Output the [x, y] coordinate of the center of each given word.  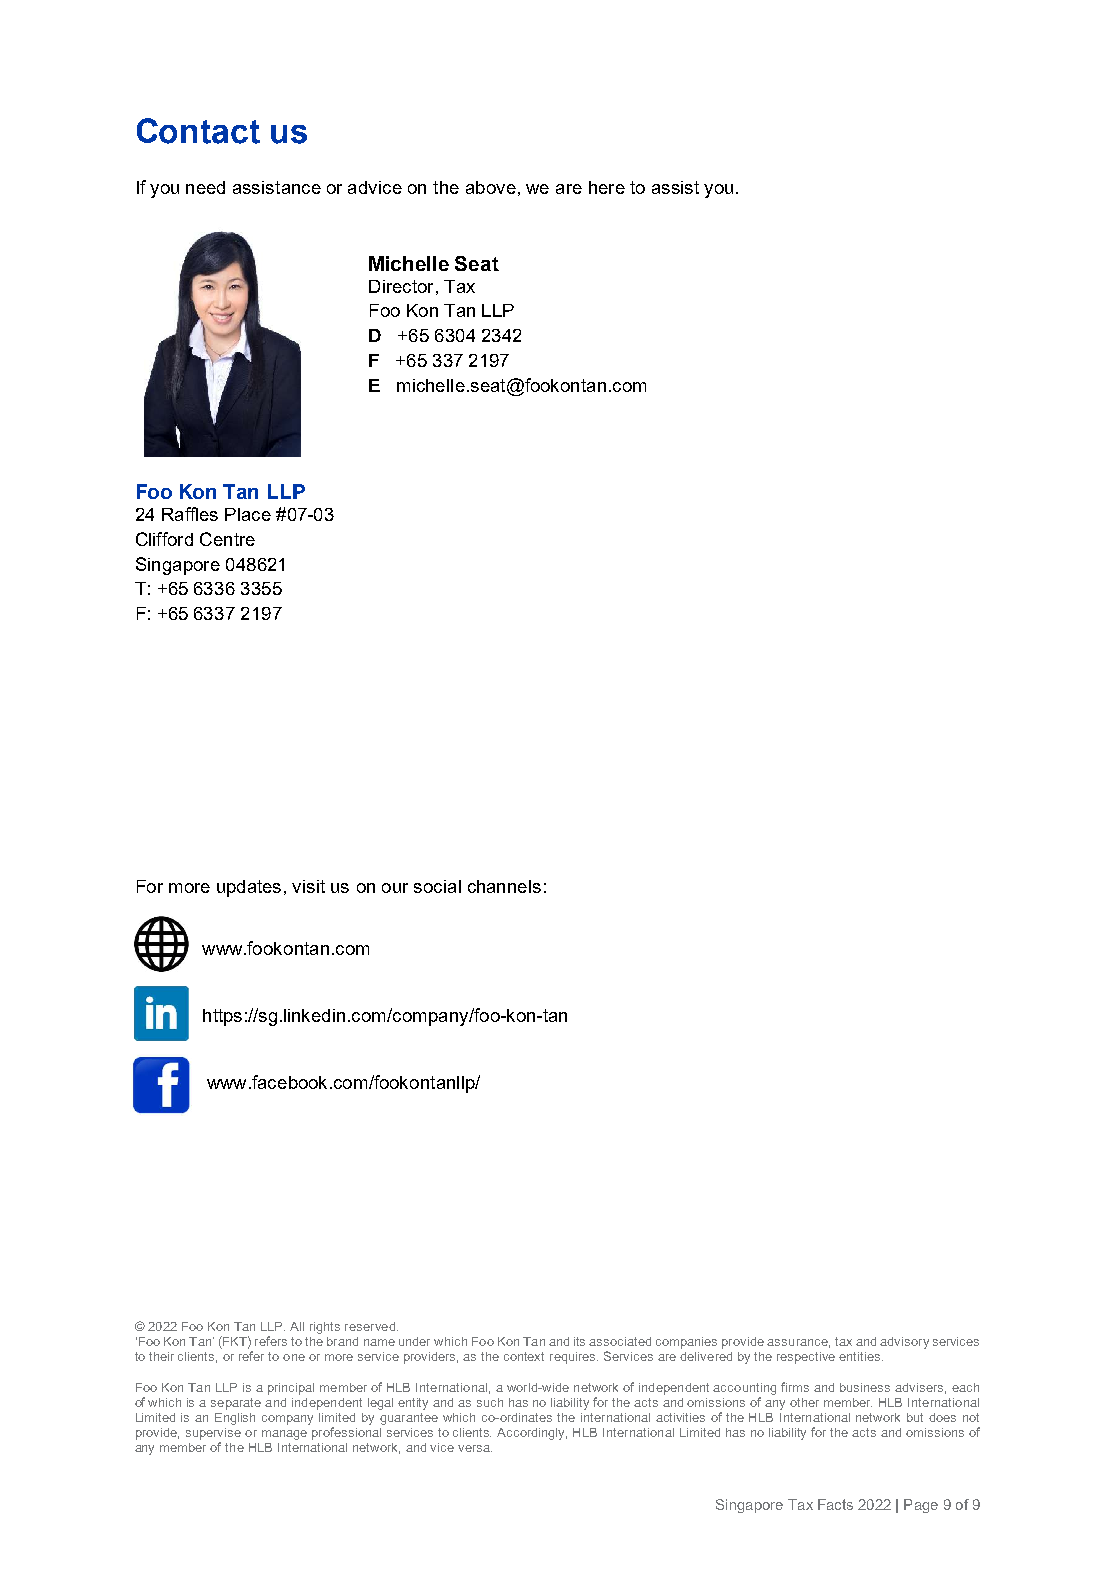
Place [248, 514]
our [395, 888]
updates [249, 888]
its [579, 1341]
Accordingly [532, 1434]
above [491, 187]
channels [504, 886]
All [297, 1326]
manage [284, 1435]
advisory [904, 1343]
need [205, 187]
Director [401, 286]
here [607, 187]
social [437, 886]
